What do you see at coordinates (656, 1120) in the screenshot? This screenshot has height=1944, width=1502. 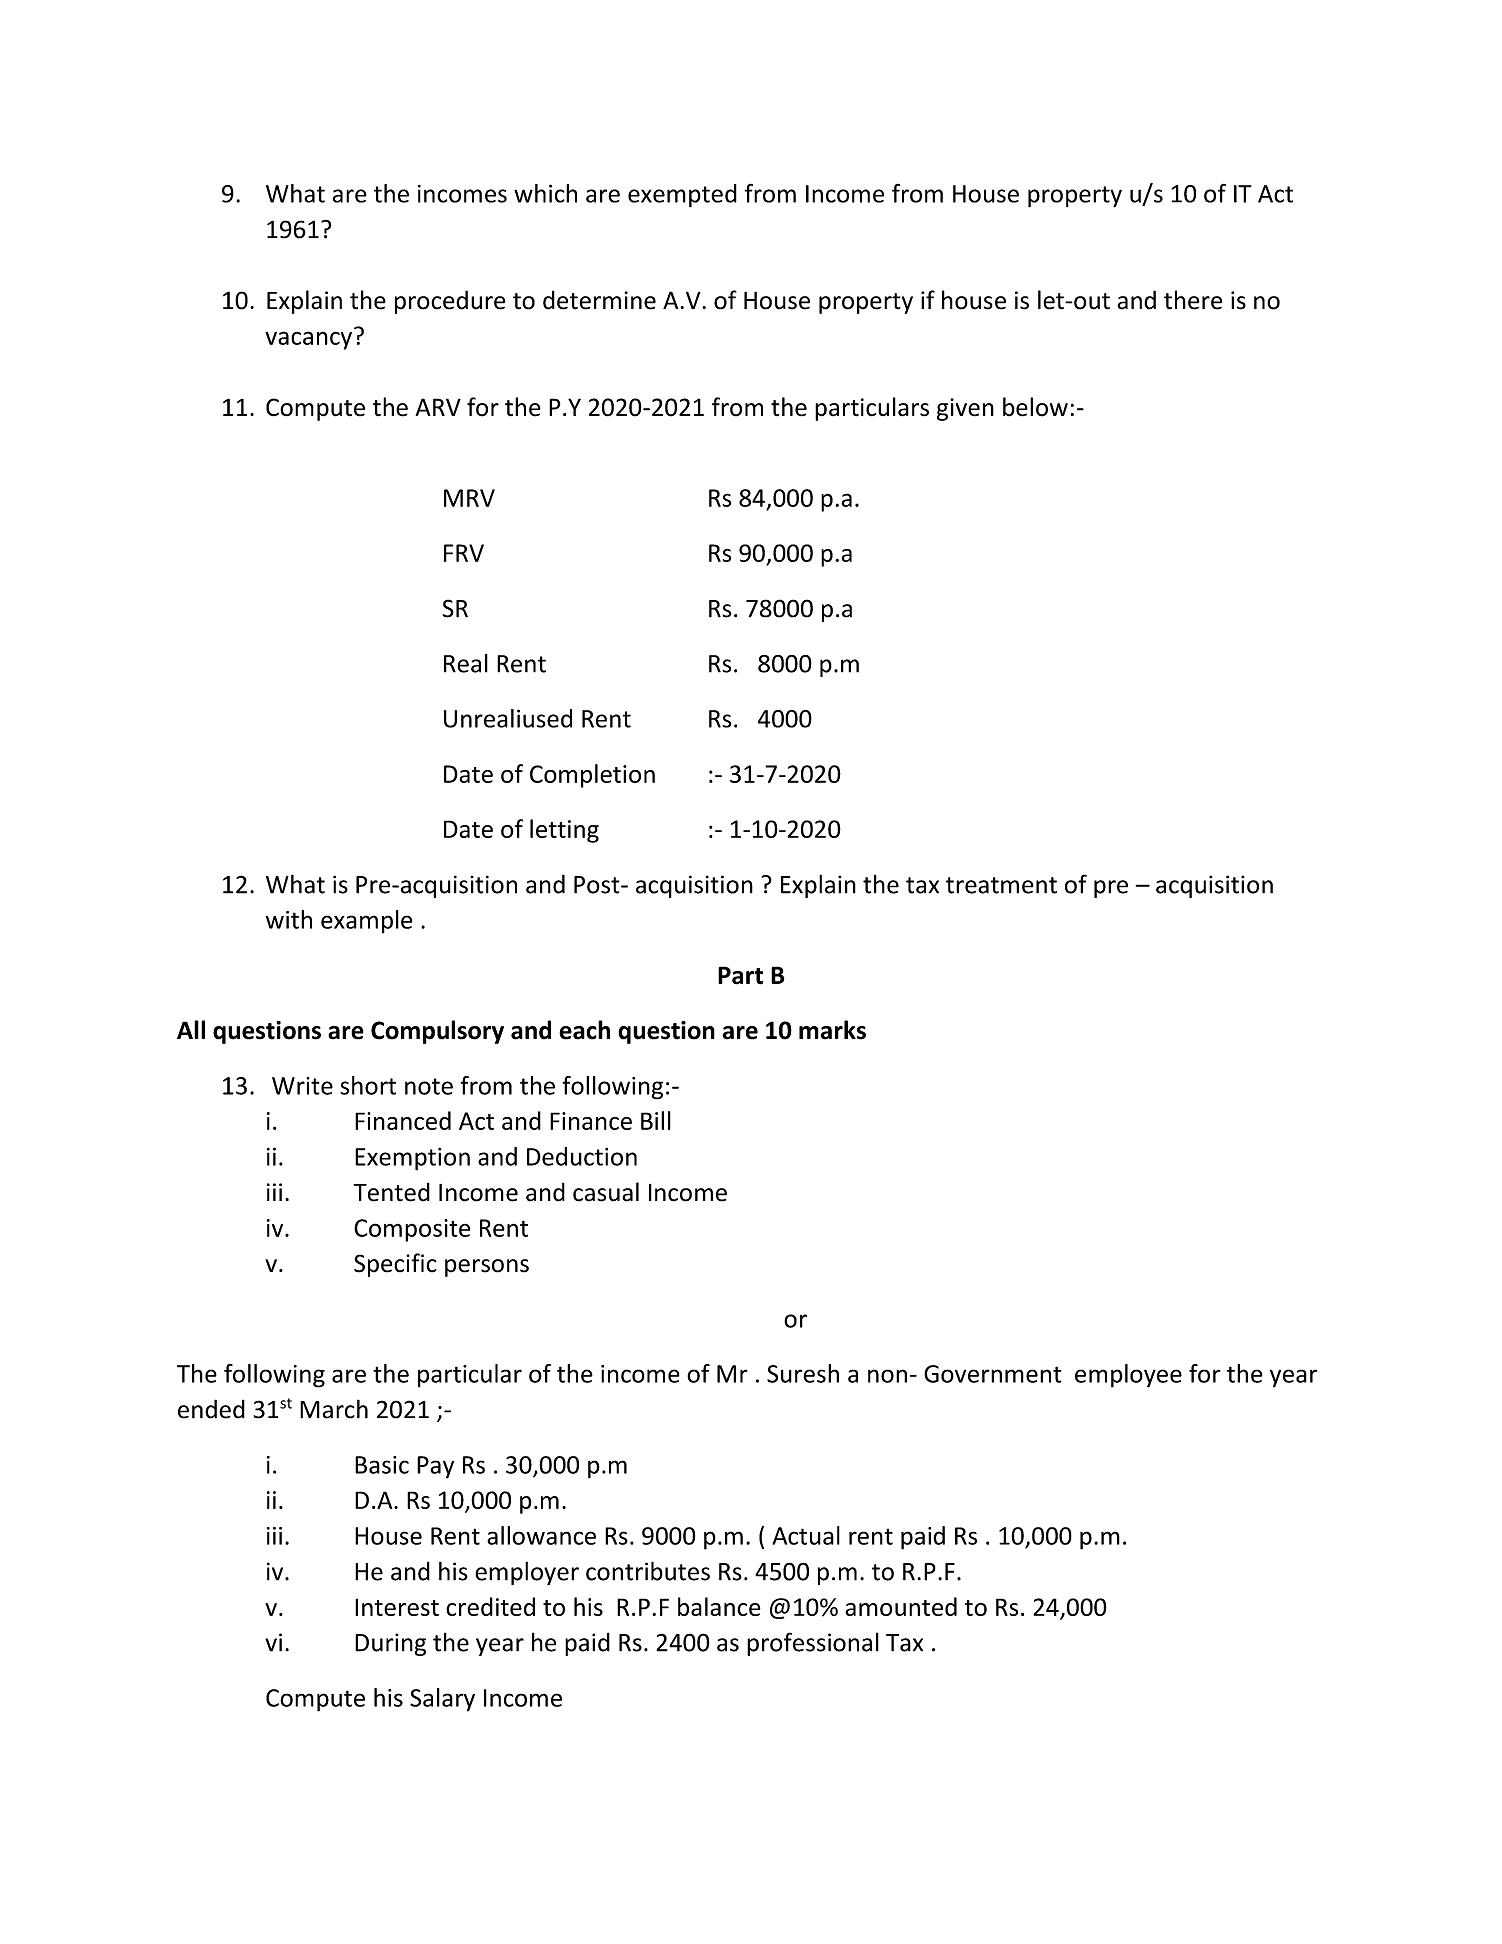 I see `Bill` at bounding box center [656, 1120].
